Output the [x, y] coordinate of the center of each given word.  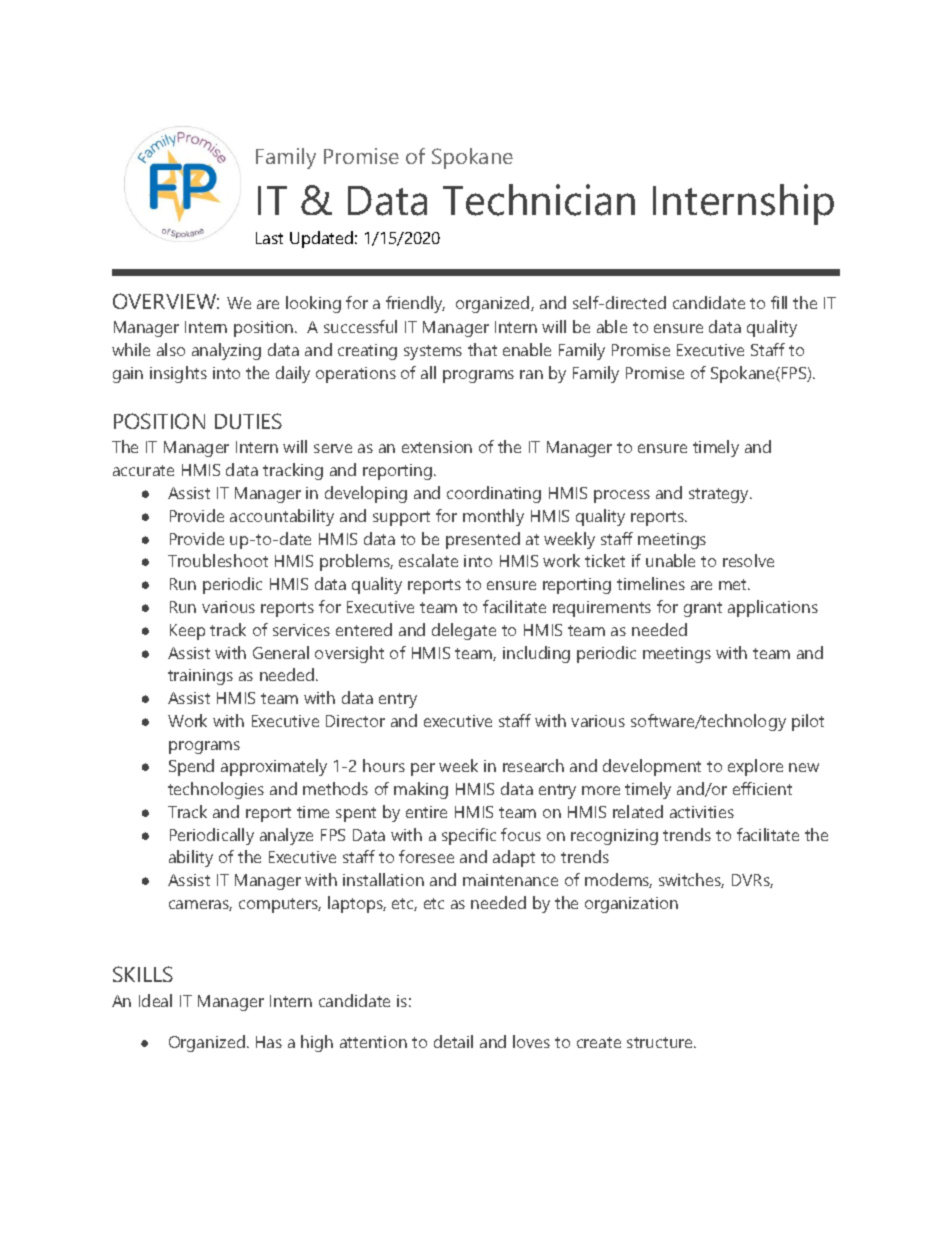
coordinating [494, 494]
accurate [143, 470]
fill [779, 302]
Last [269, 238]
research [533, 765]
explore [755, 767]
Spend [191, 767]
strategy [720, 495]
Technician [539, 200]
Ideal [155, 1000]
